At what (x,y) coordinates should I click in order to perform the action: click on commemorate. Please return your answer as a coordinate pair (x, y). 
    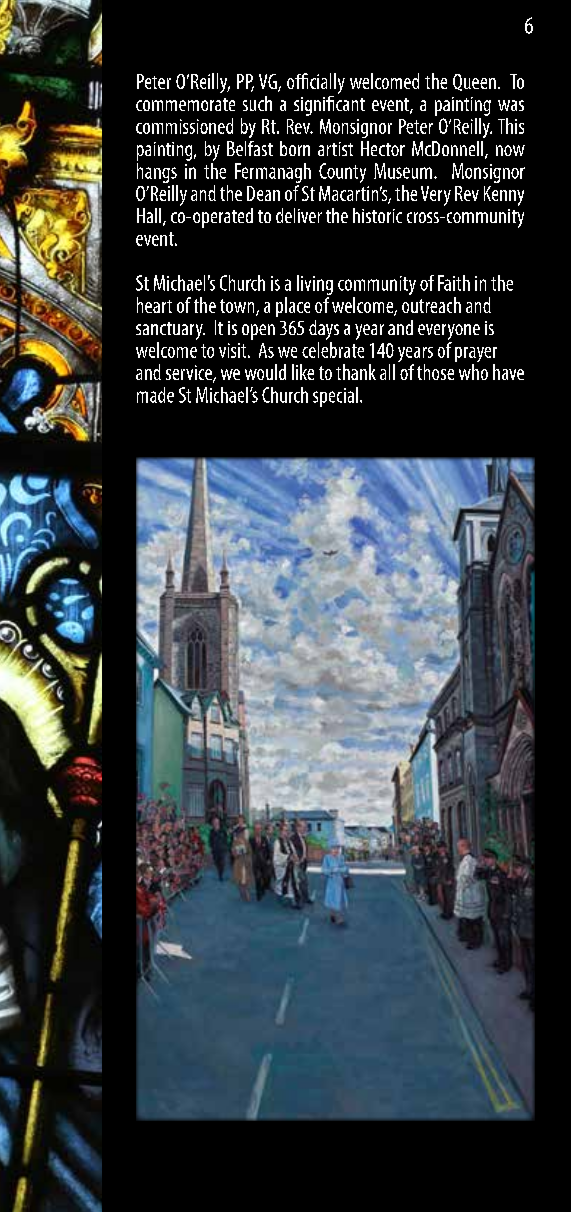
    Looking at the image, I should click on (185, 104).
